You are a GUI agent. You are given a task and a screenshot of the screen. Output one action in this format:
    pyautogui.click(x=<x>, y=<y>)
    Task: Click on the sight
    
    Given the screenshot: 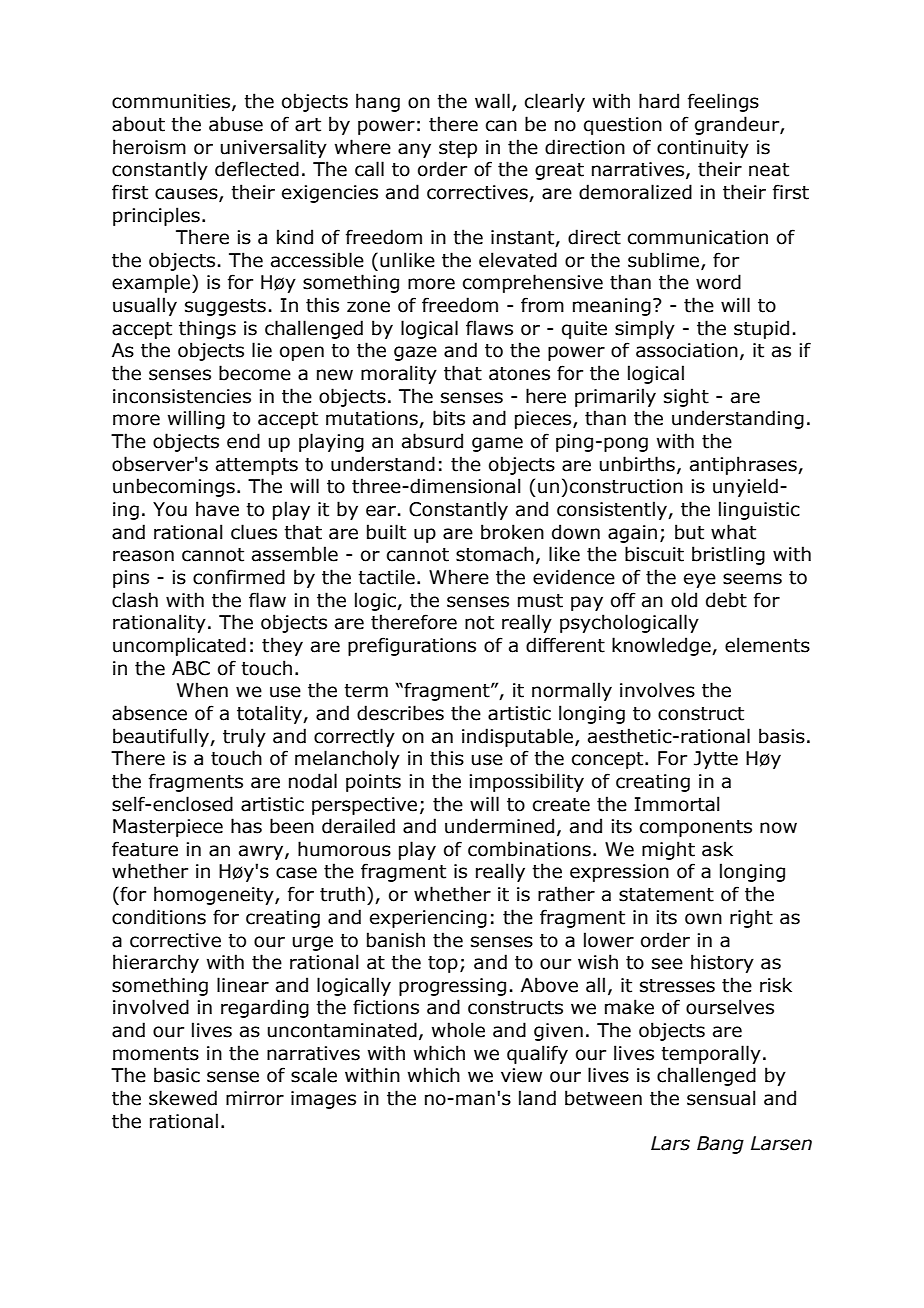 What is the action you would take?
    pyautogui.click(x=686, y=397)
